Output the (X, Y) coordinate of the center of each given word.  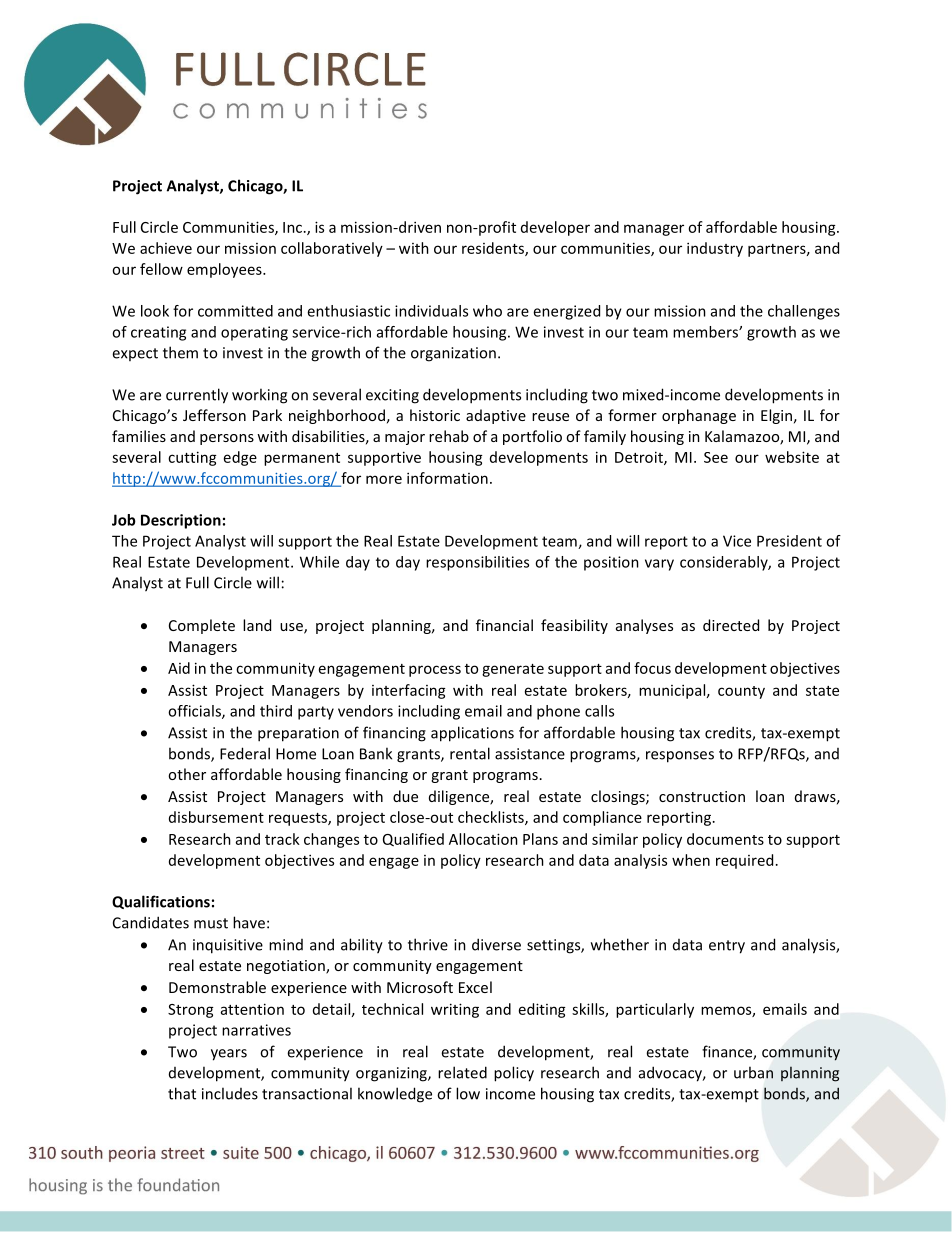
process (435, 671)
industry (715, 249)
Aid (179, 668)
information (447, 478)
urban (753, 1072)
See (716, 457)
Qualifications (161, 902)
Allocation (483, 839)
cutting (192, 458)
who (487, 311)
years (229, 1055)
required (744, 861)
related (462, 1072)
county (741, 692)
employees (225, 270)
